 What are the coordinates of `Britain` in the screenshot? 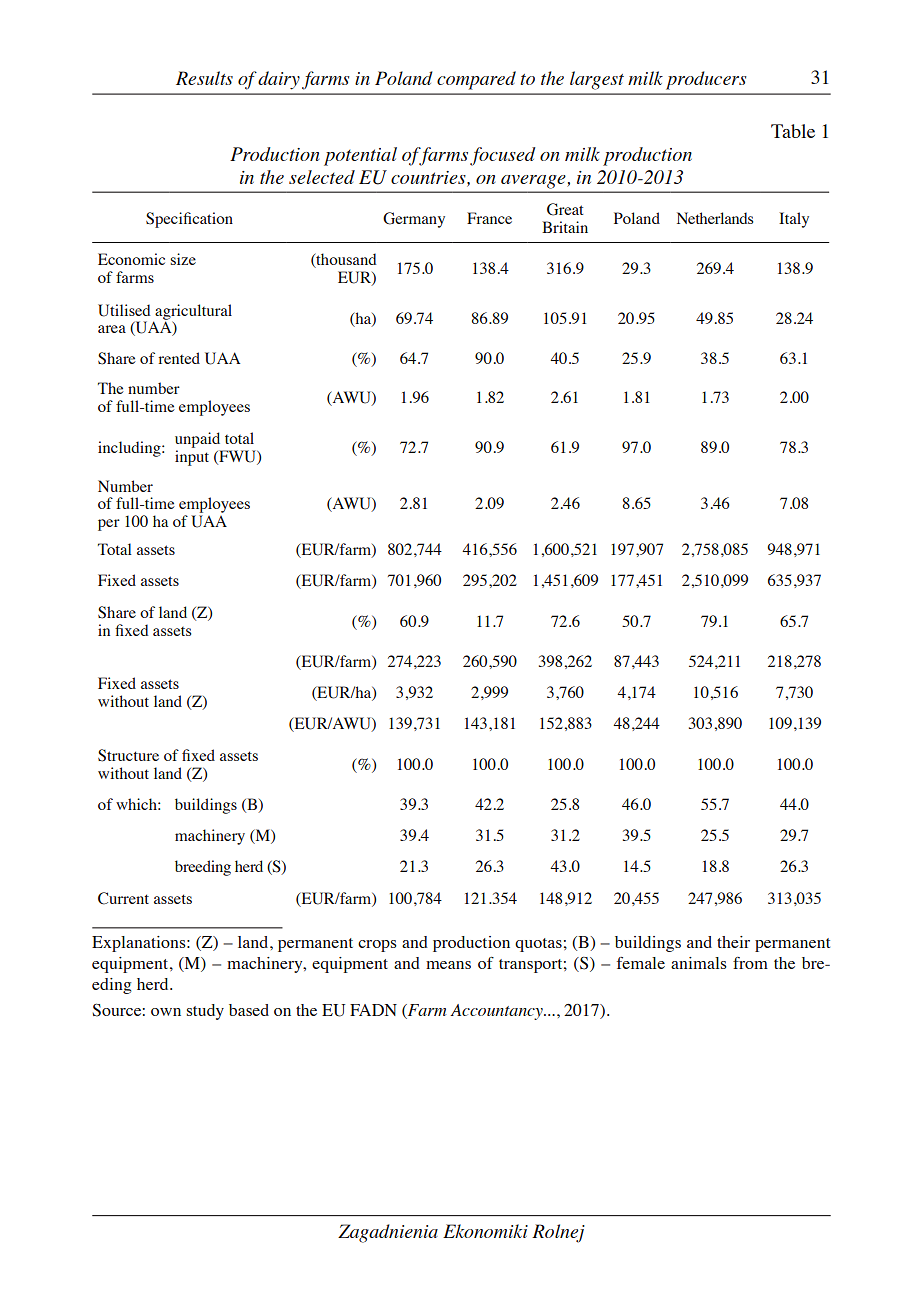 It's located at (565, 227).
